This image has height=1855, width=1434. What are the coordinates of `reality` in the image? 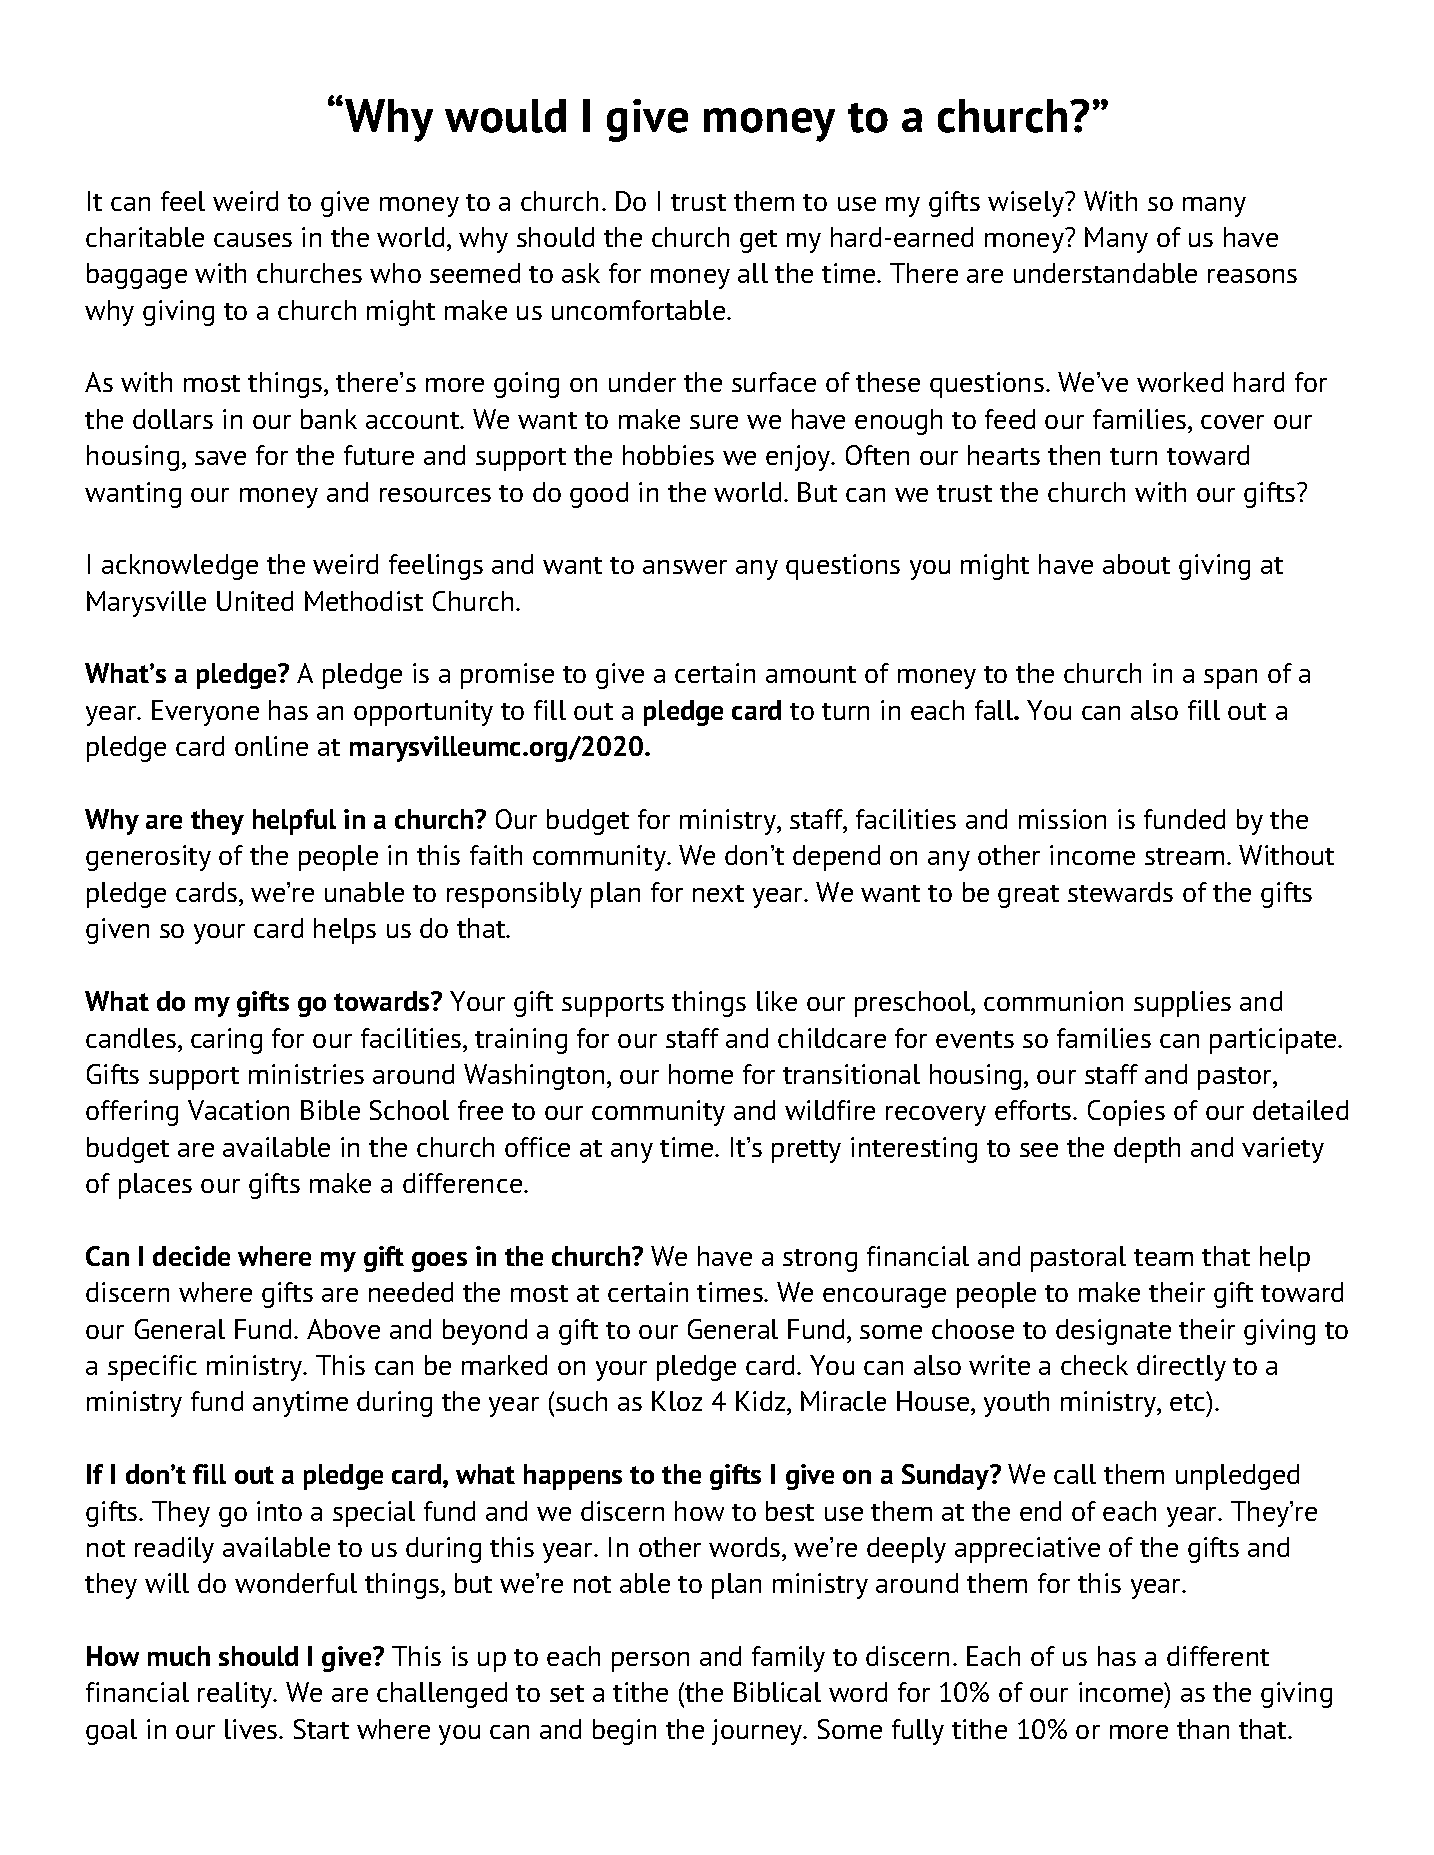 It's located at (236, 1695).
